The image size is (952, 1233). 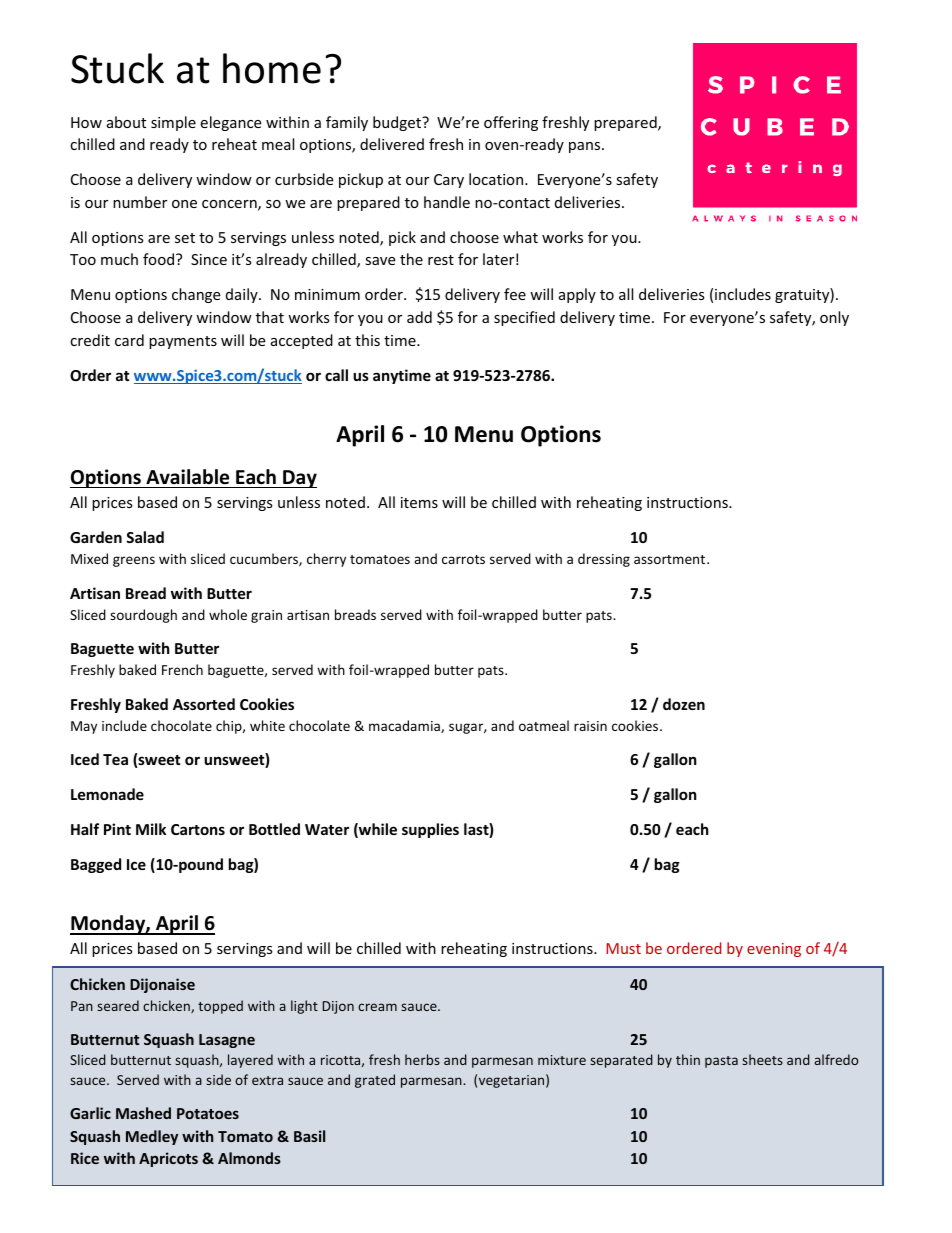 I want to click on sourdough, so click(x=143, y=616).
